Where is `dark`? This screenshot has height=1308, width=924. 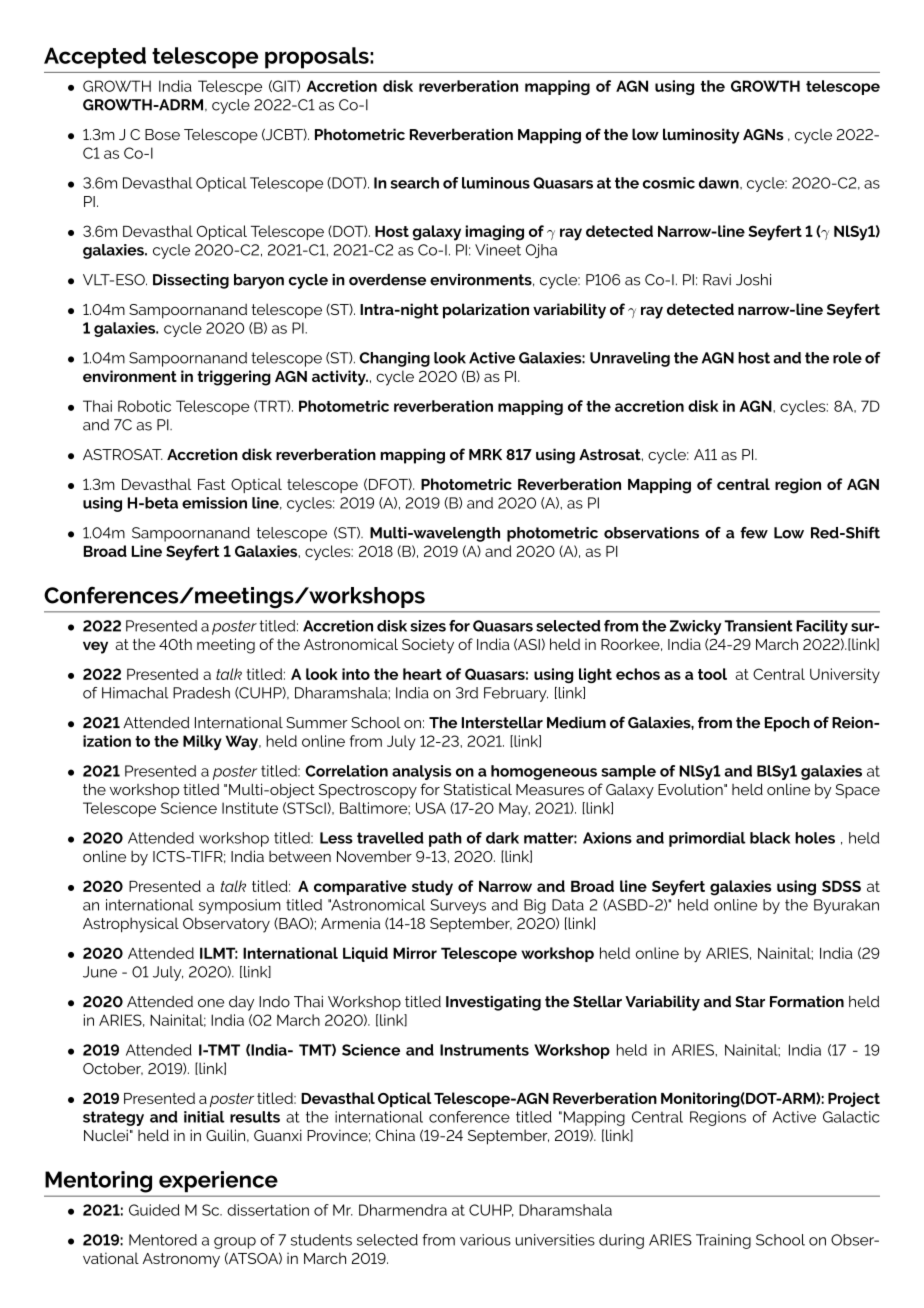 dark is located at coordinates (502, 838).
